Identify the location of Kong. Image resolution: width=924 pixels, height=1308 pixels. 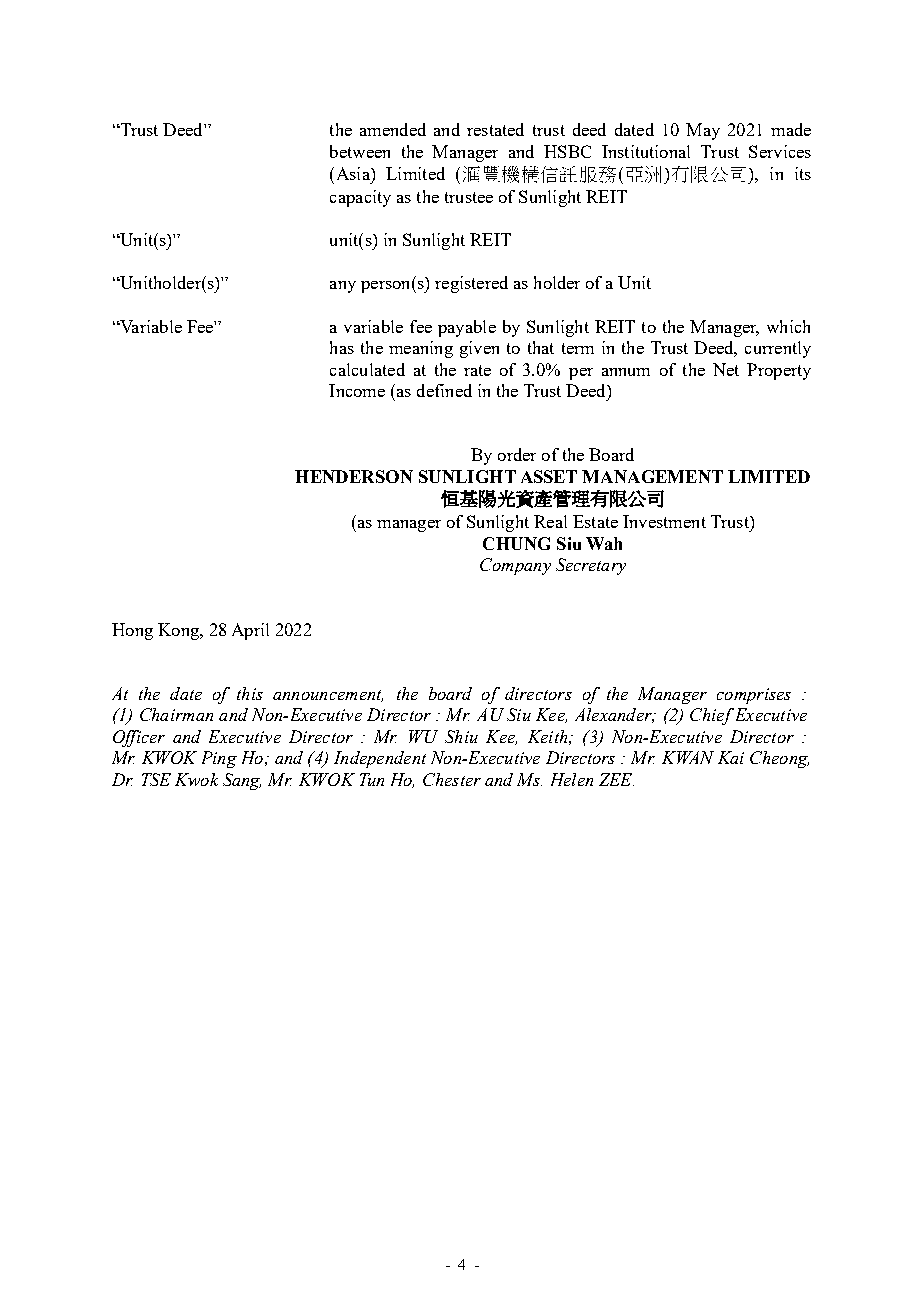
(179, 631).
